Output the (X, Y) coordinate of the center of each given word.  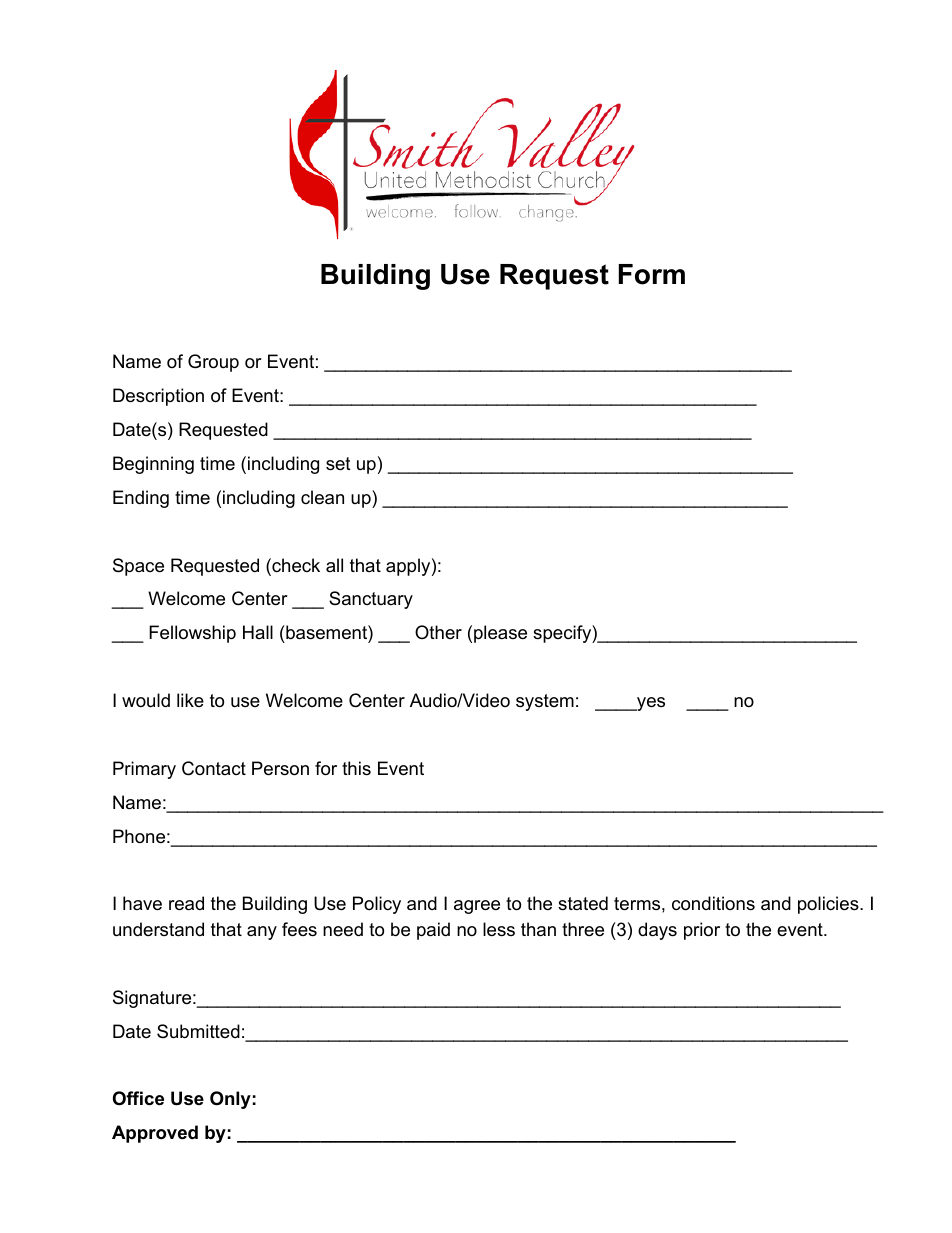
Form (652, 274)
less (499, 929)
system (545, 702)
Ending (141, 499)
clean (322, 497)
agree (477, 907)
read (186, 903)
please (500, 634)
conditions (713, 903)
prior (702, 931)
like (190, 700)
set (338, 464)
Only (230, 1100)
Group (213, 363)
